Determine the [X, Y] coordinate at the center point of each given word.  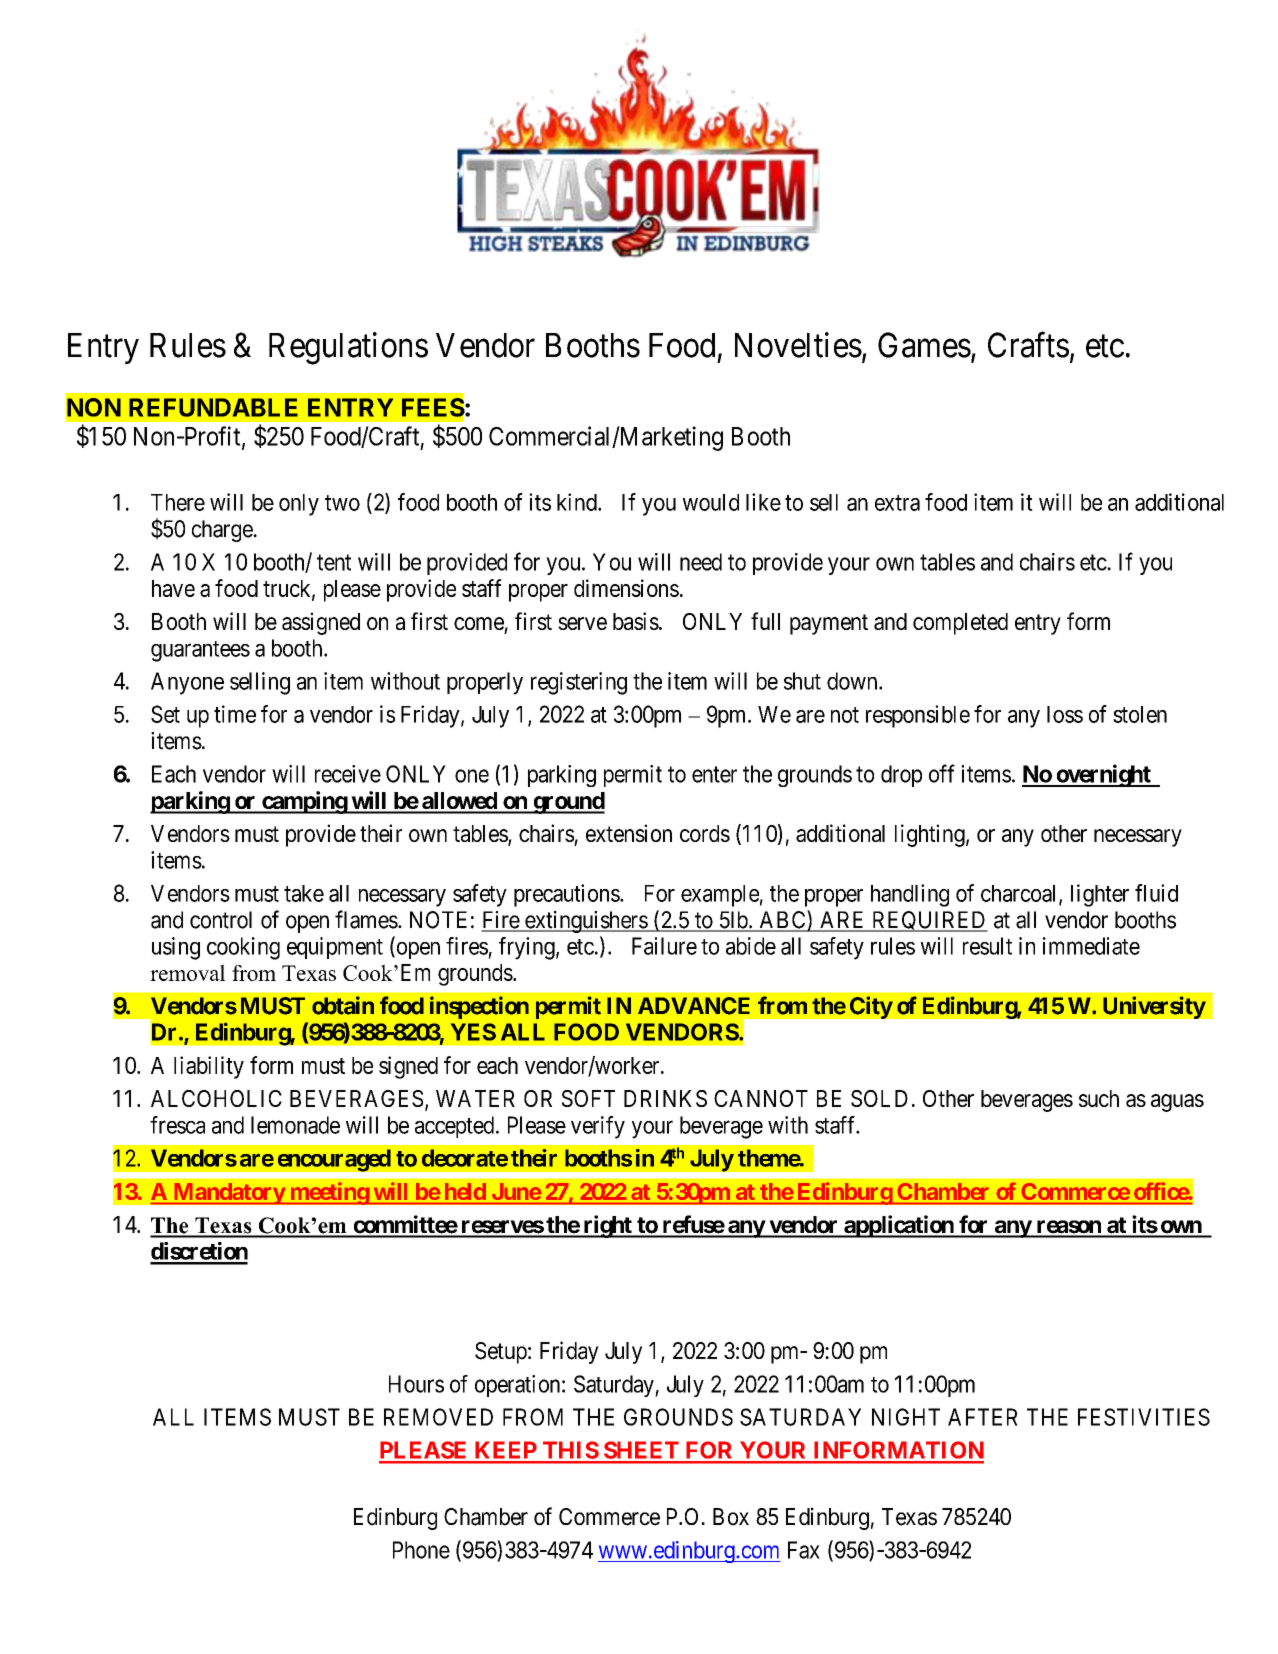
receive [348, 774]
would [711, 502]
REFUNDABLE [213, 407]
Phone [421, 1550]
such [1099, 1098]
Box [731, 1517]
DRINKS [665, 1098]
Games [924, 345]
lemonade [295, 1125]
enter [714, 774]
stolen [1140, 714]
